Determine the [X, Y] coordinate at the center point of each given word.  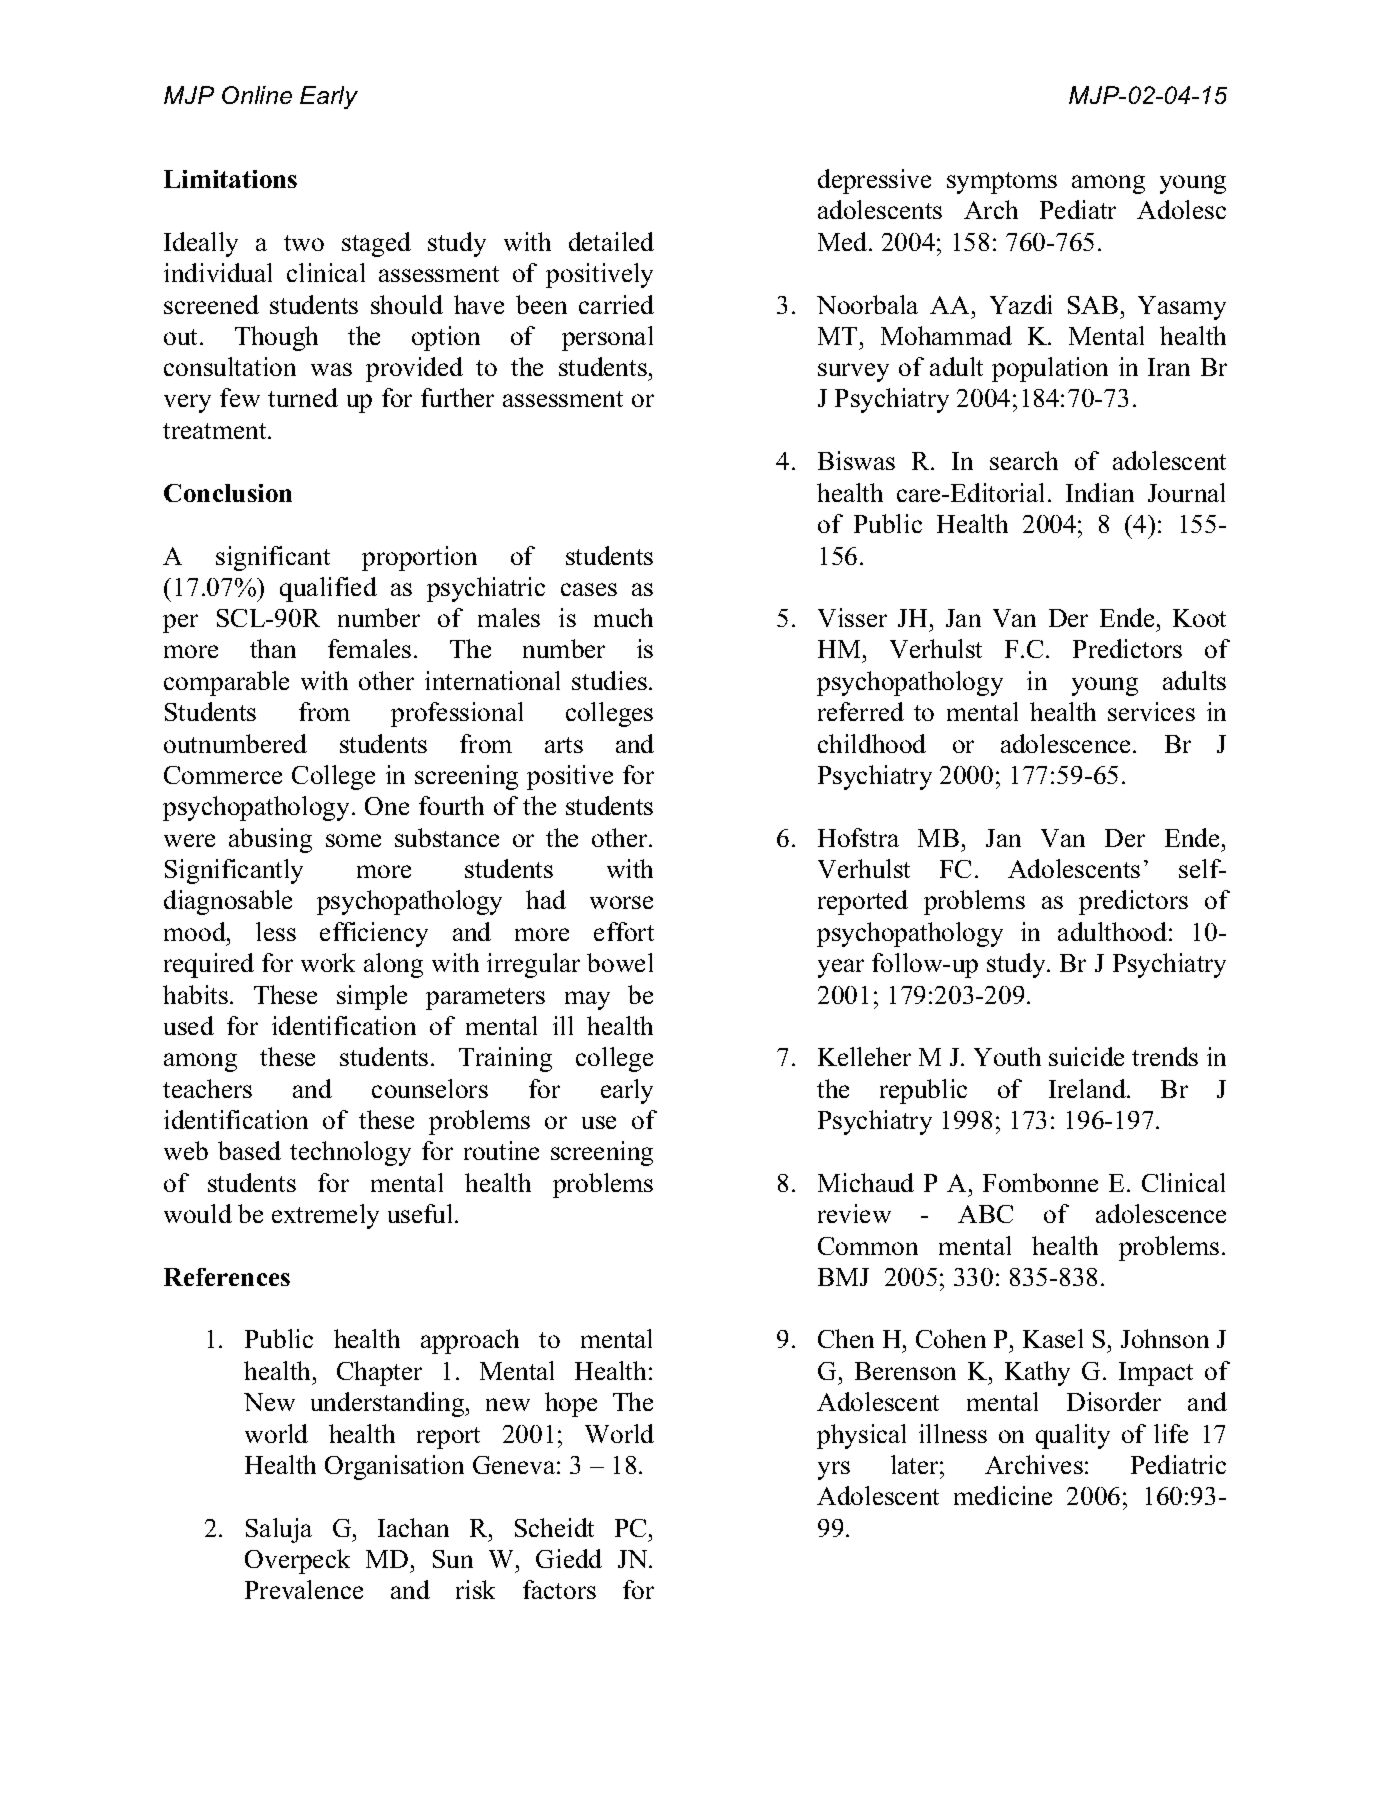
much [623, 617]
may [587, 1000]
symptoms [1002, 183]
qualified [328, 589]
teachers [207, 1088]
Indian [1100, 492]
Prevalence [304, 1589]
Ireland [1088, 1088]
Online [257, 95]
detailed [611, 241]
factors [559, 1589]
